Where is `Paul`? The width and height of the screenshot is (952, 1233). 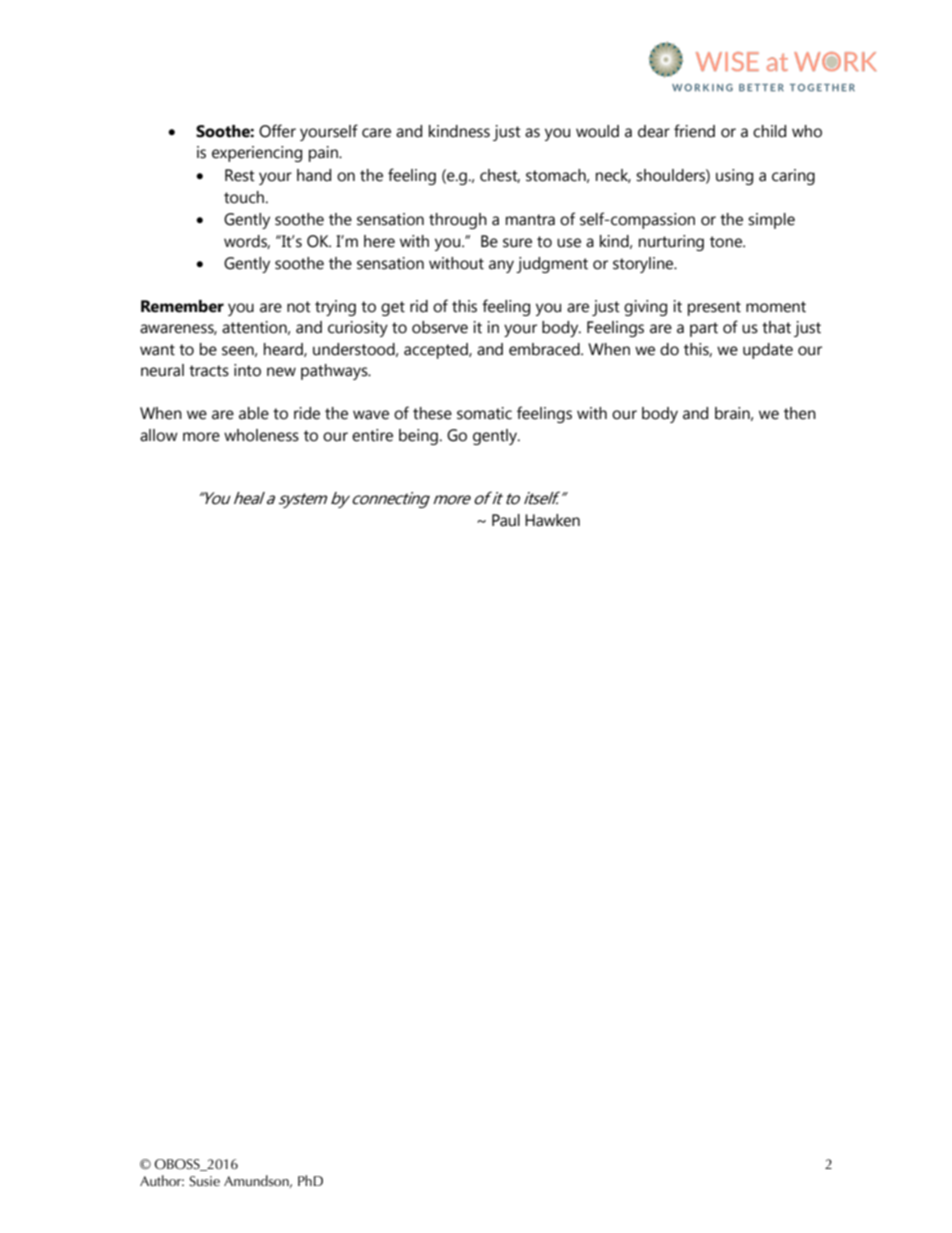 Paul is located at coordinates (506, 520).
